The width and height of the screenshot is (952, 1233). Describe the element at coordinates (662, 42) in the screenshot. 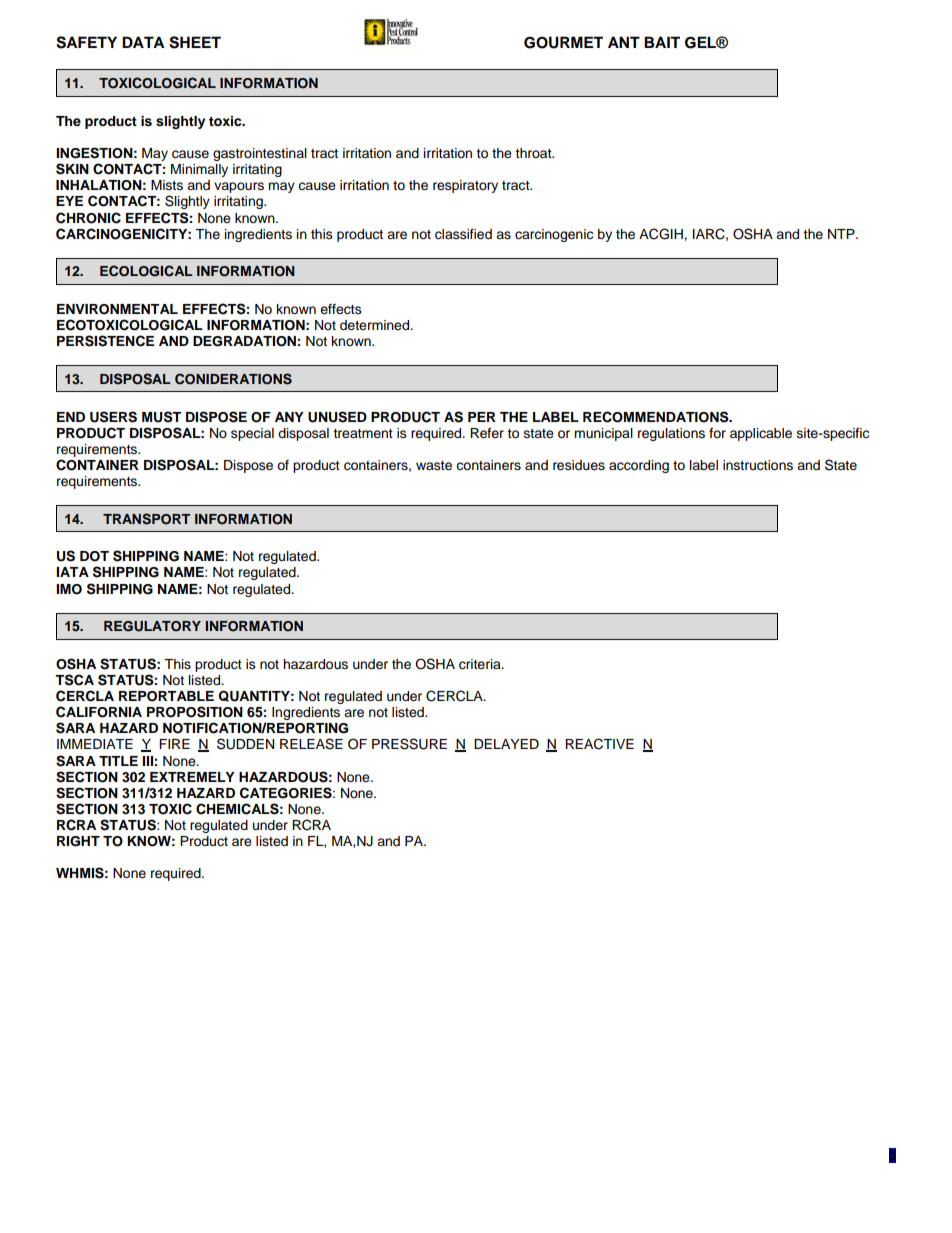

I see `BAIT` at that location.
